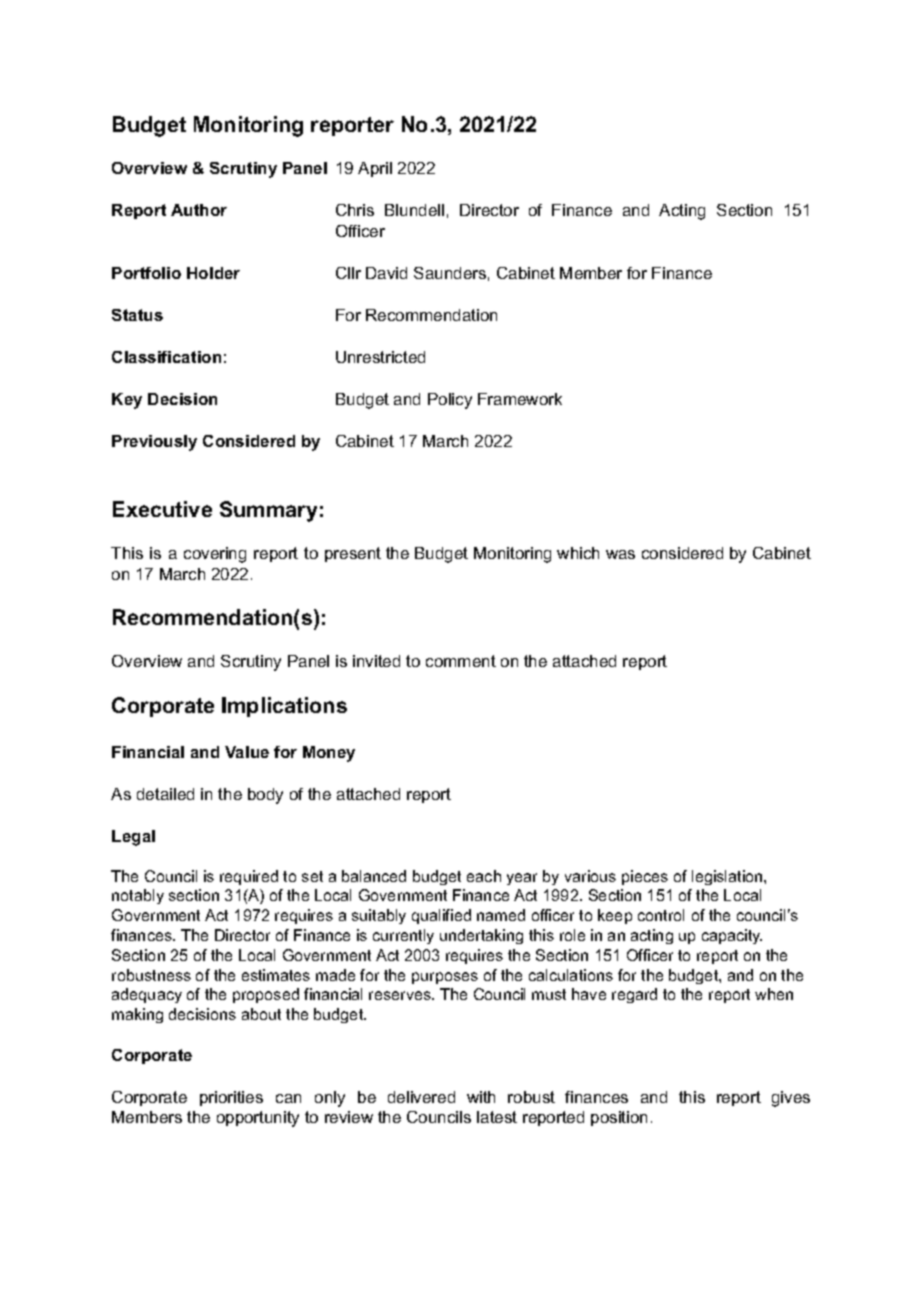  What do you see at coordinates (484, 876) in the page?
I see `each` at bounding box center [484, 876].
